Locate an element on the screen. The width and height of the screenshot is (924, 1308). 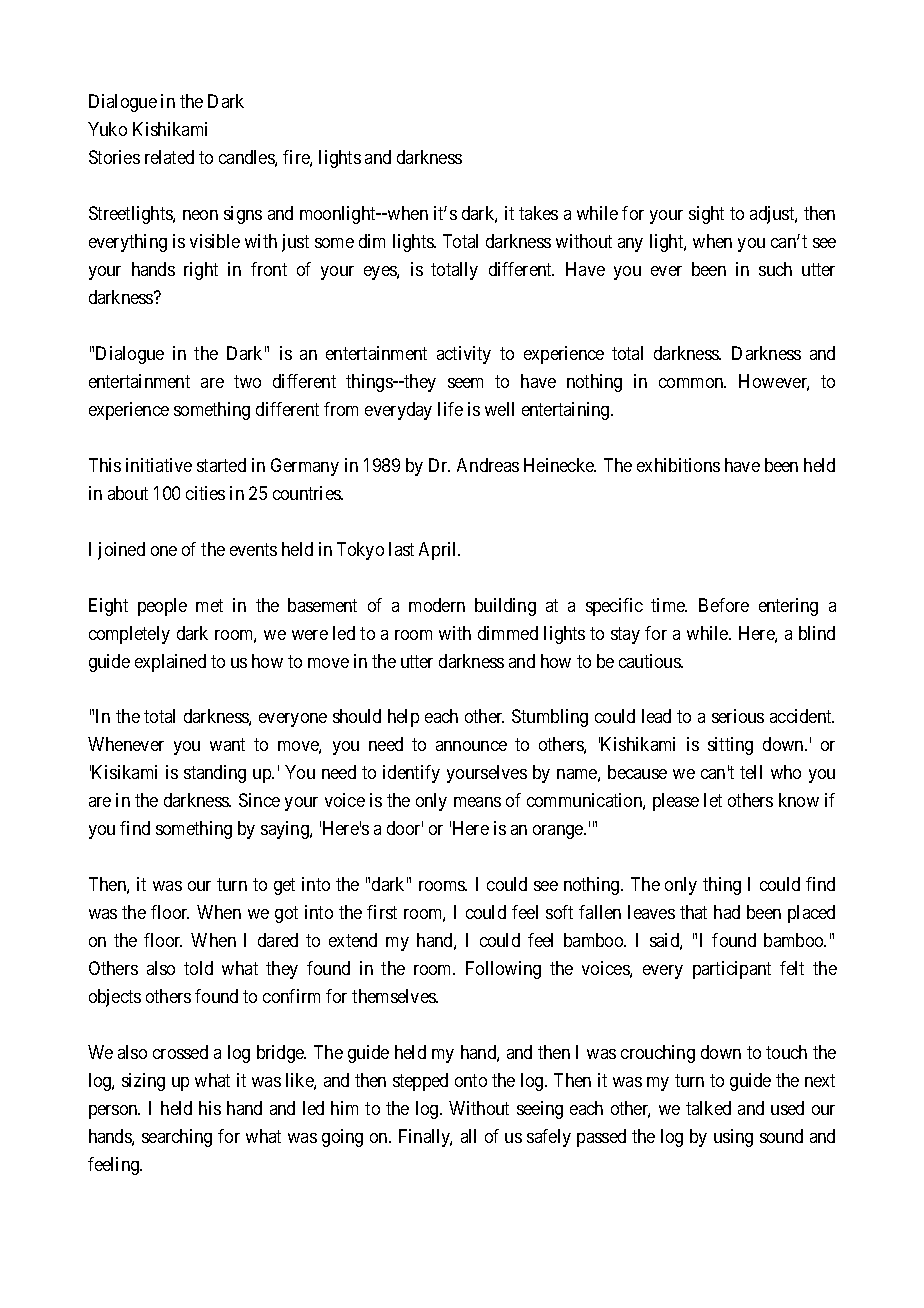
standing is located at coordinates (215, 774).
